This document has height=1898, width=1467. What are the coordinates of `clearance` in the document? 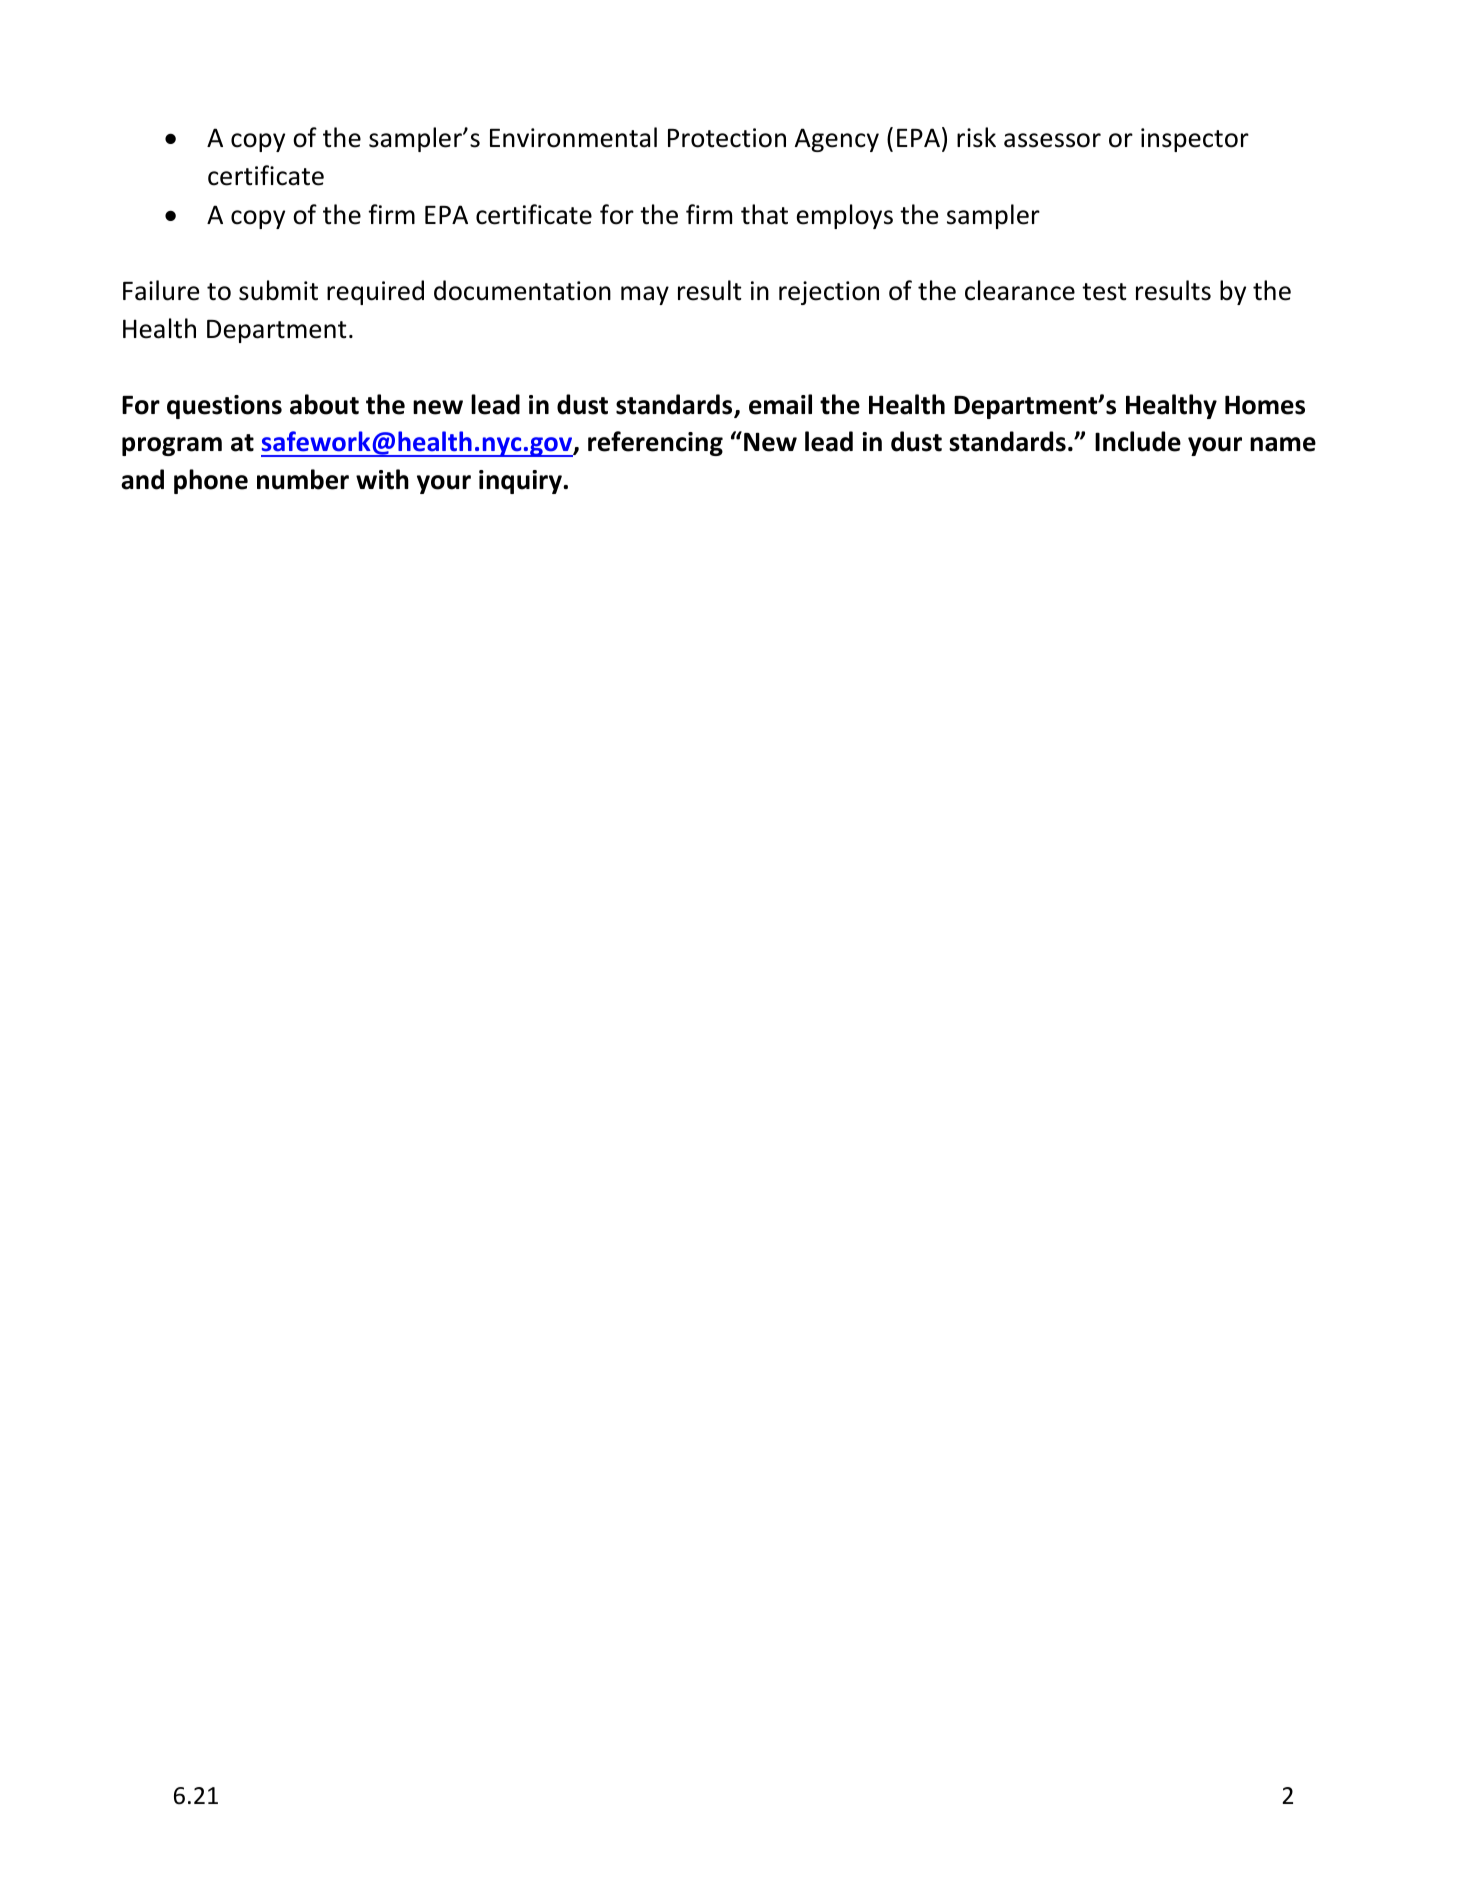 It's located at (1020, 290).
